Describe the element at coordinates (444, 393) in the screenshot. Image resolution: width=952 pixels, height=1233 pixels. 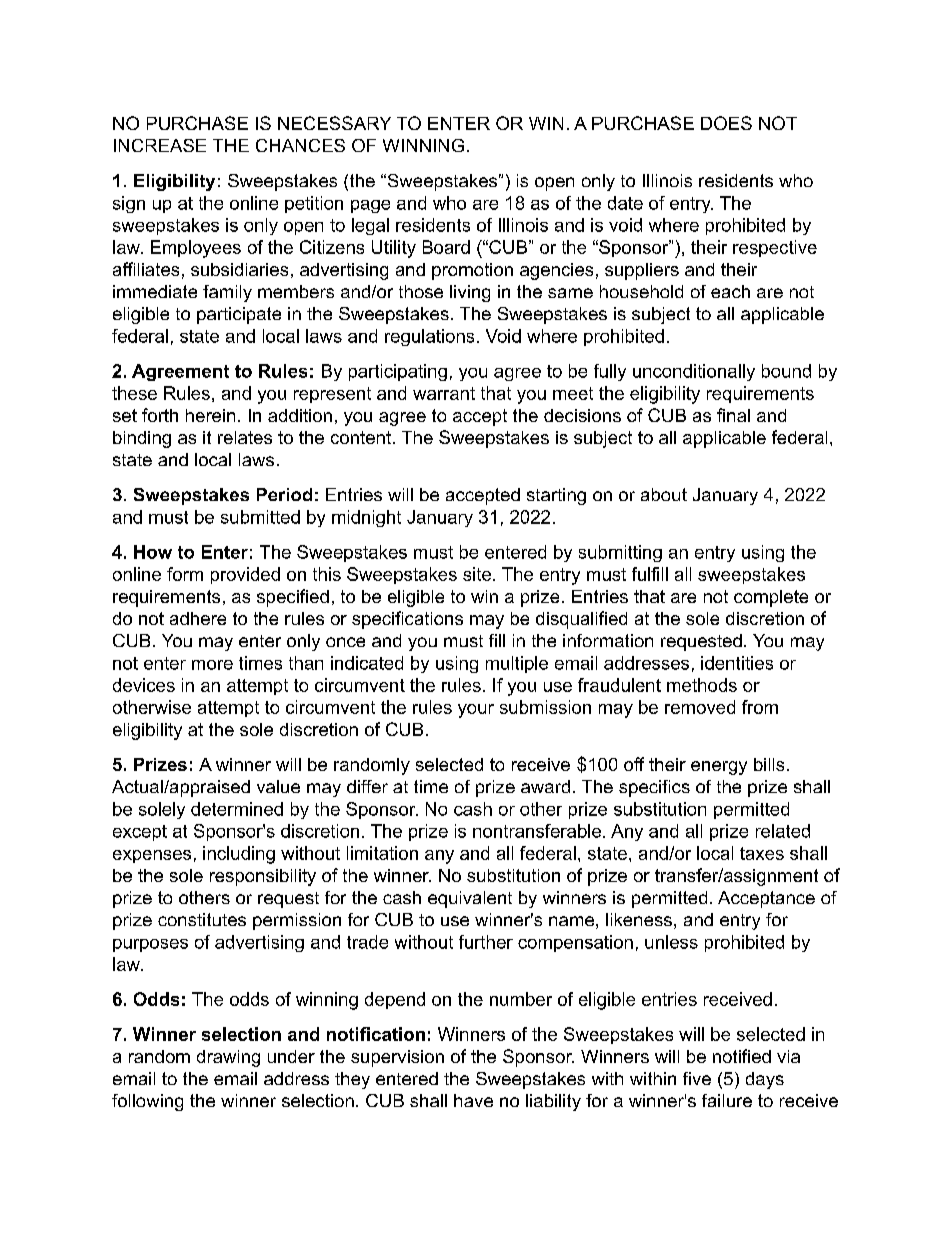
I see `warrant` at that location.
